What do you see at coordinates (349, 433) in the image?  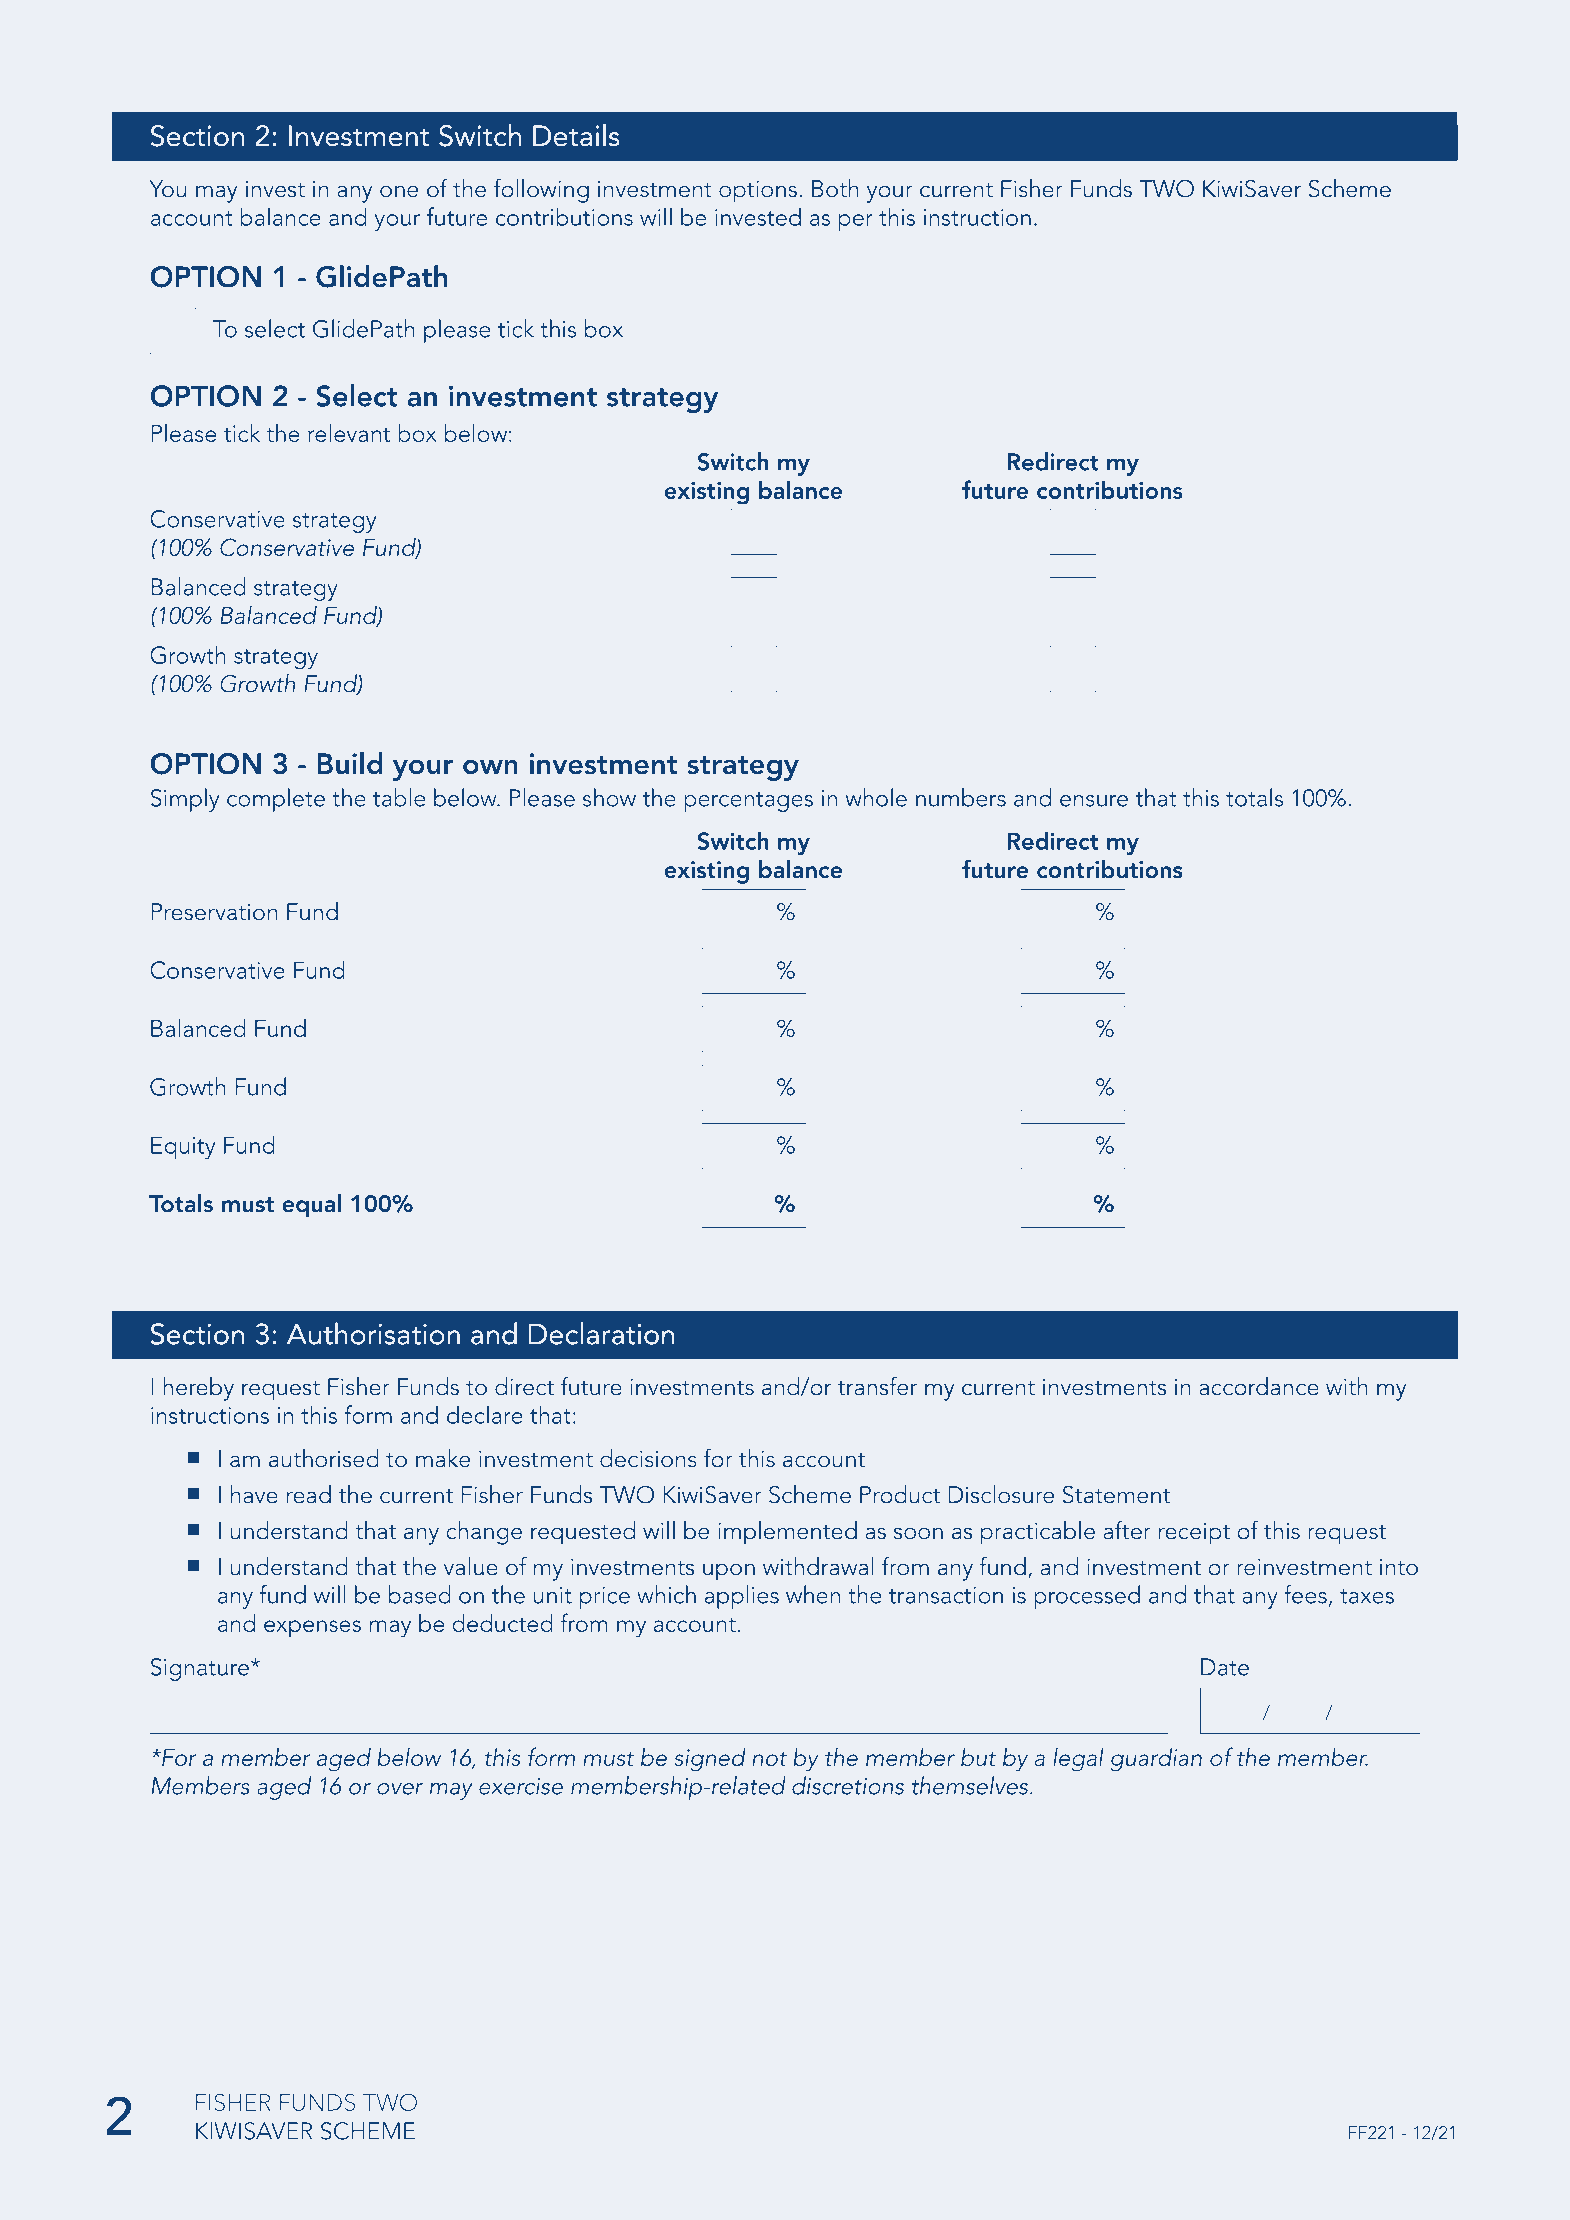 I see `relevant` at bounding box center [349, 433].
